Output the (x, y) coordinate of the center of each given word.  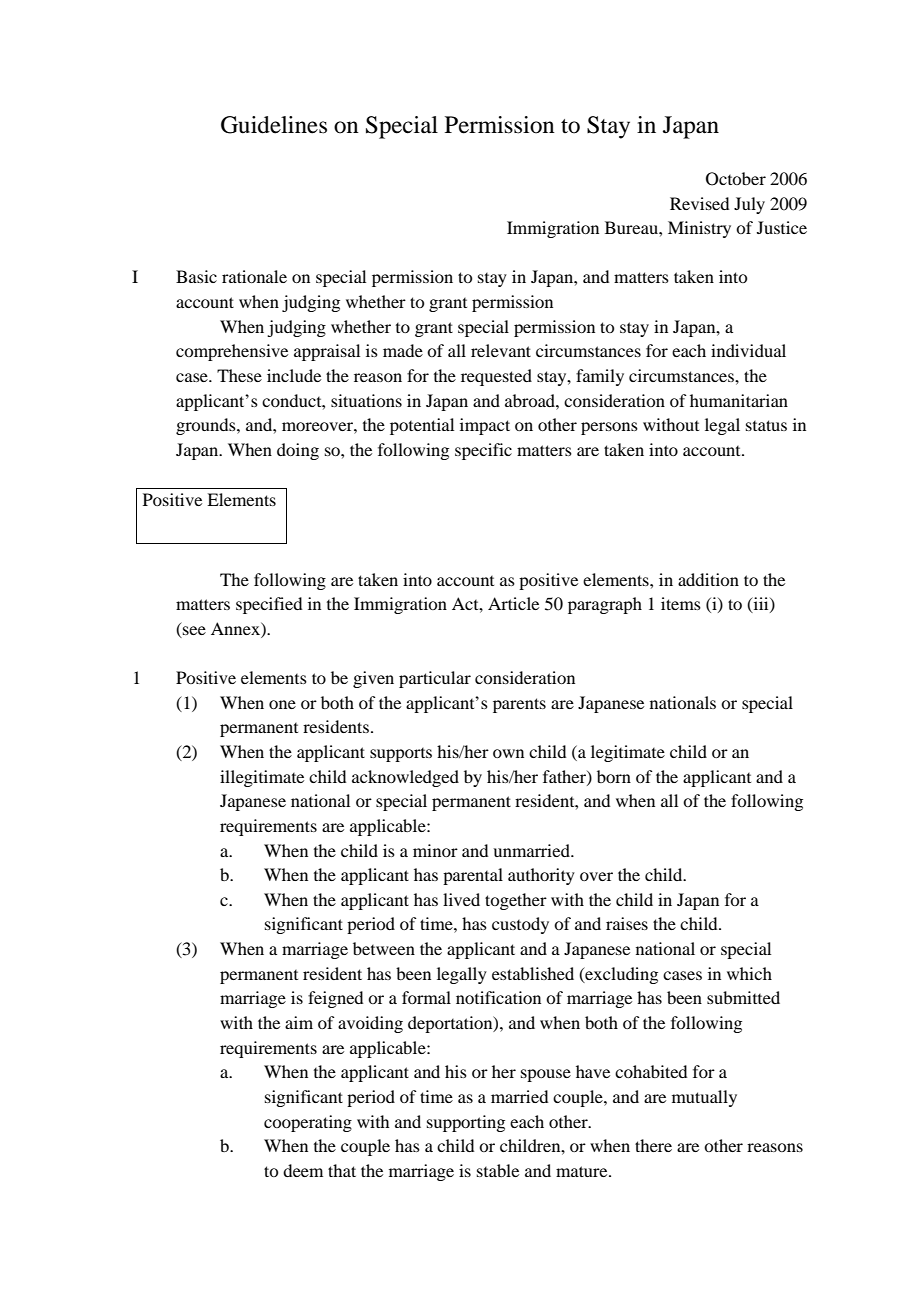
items (681, 603)
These (239, 375)
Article (513, 603)
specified (269, 605)
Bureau (632, 227)
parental (473, 876)
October (736, 179)
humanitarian (739, 400)
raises (627, 923)
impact (485, 426)
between (384, 948)
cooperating (308, 1123)
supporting (466, 1123)
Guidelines (274, 125)
